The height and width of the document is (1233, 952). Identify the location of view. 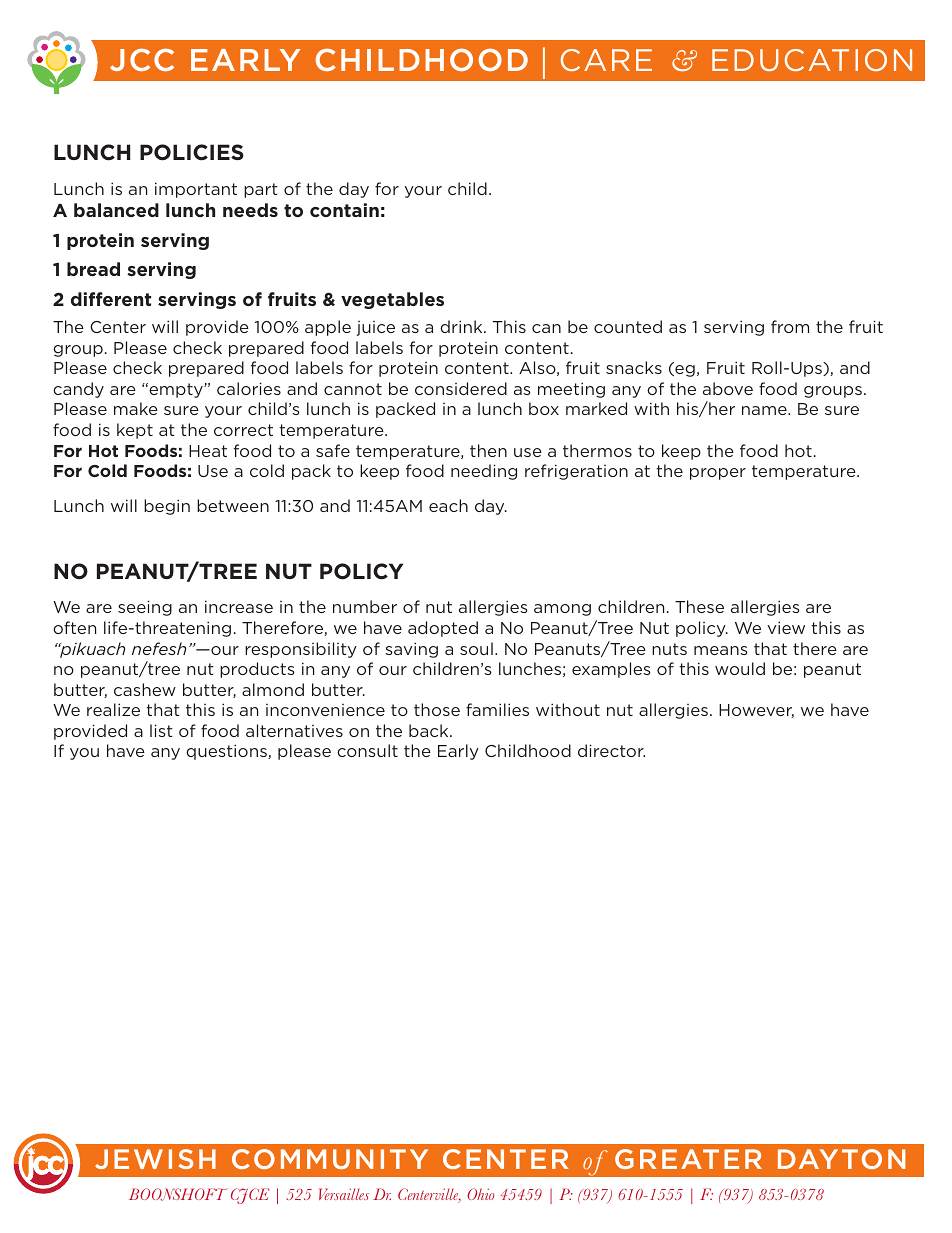
(786, 627).
